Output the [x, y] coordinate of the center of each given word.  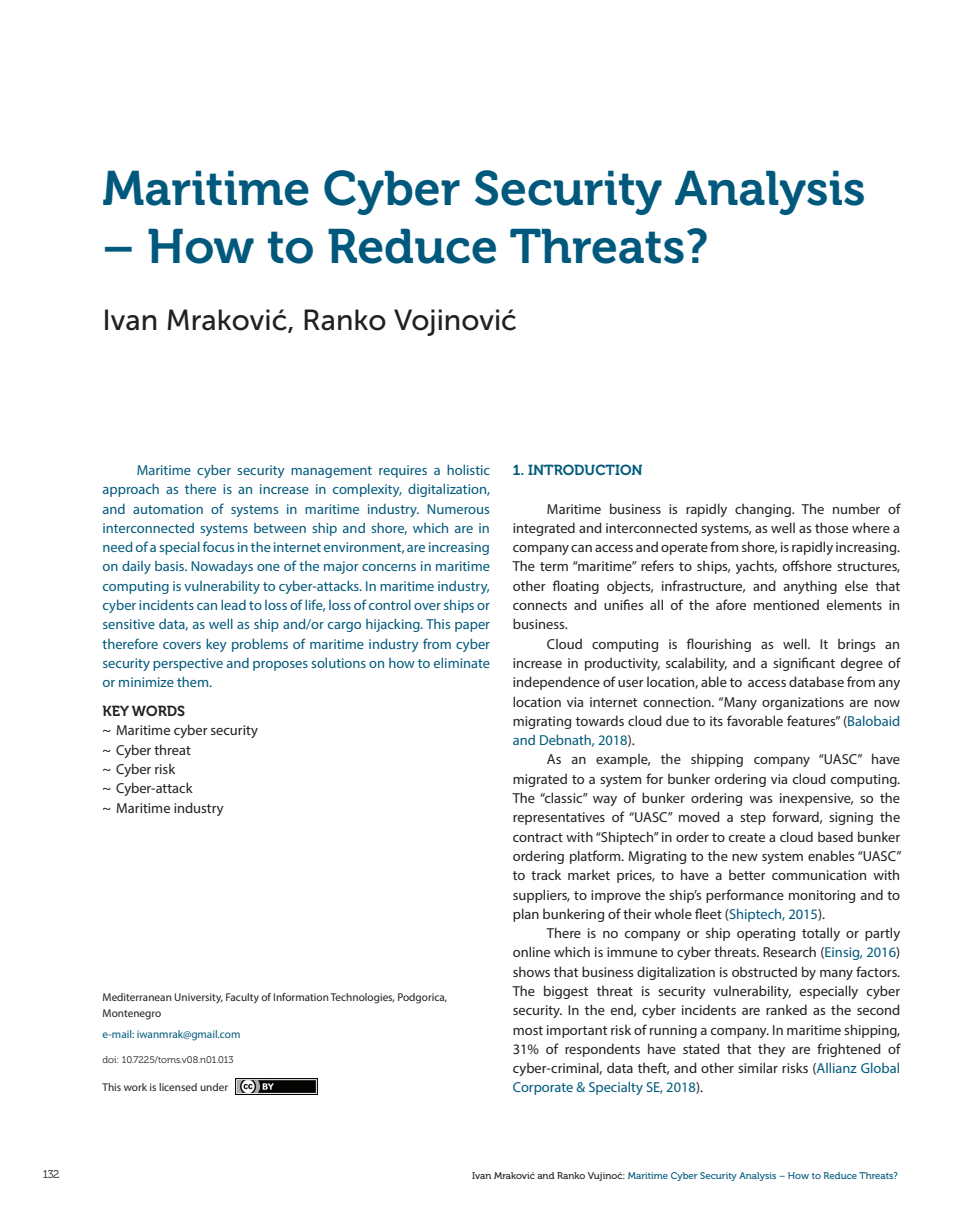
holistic [468, 469]
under [214, 1087]
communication [819, 875]
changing [764, 510]
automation [168, 509]
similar [758, 1067]
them [194, 681]
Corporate [543, 1088]
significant [804, 664]
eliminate [462, 662]
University [198, 998]
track [546, 875]
